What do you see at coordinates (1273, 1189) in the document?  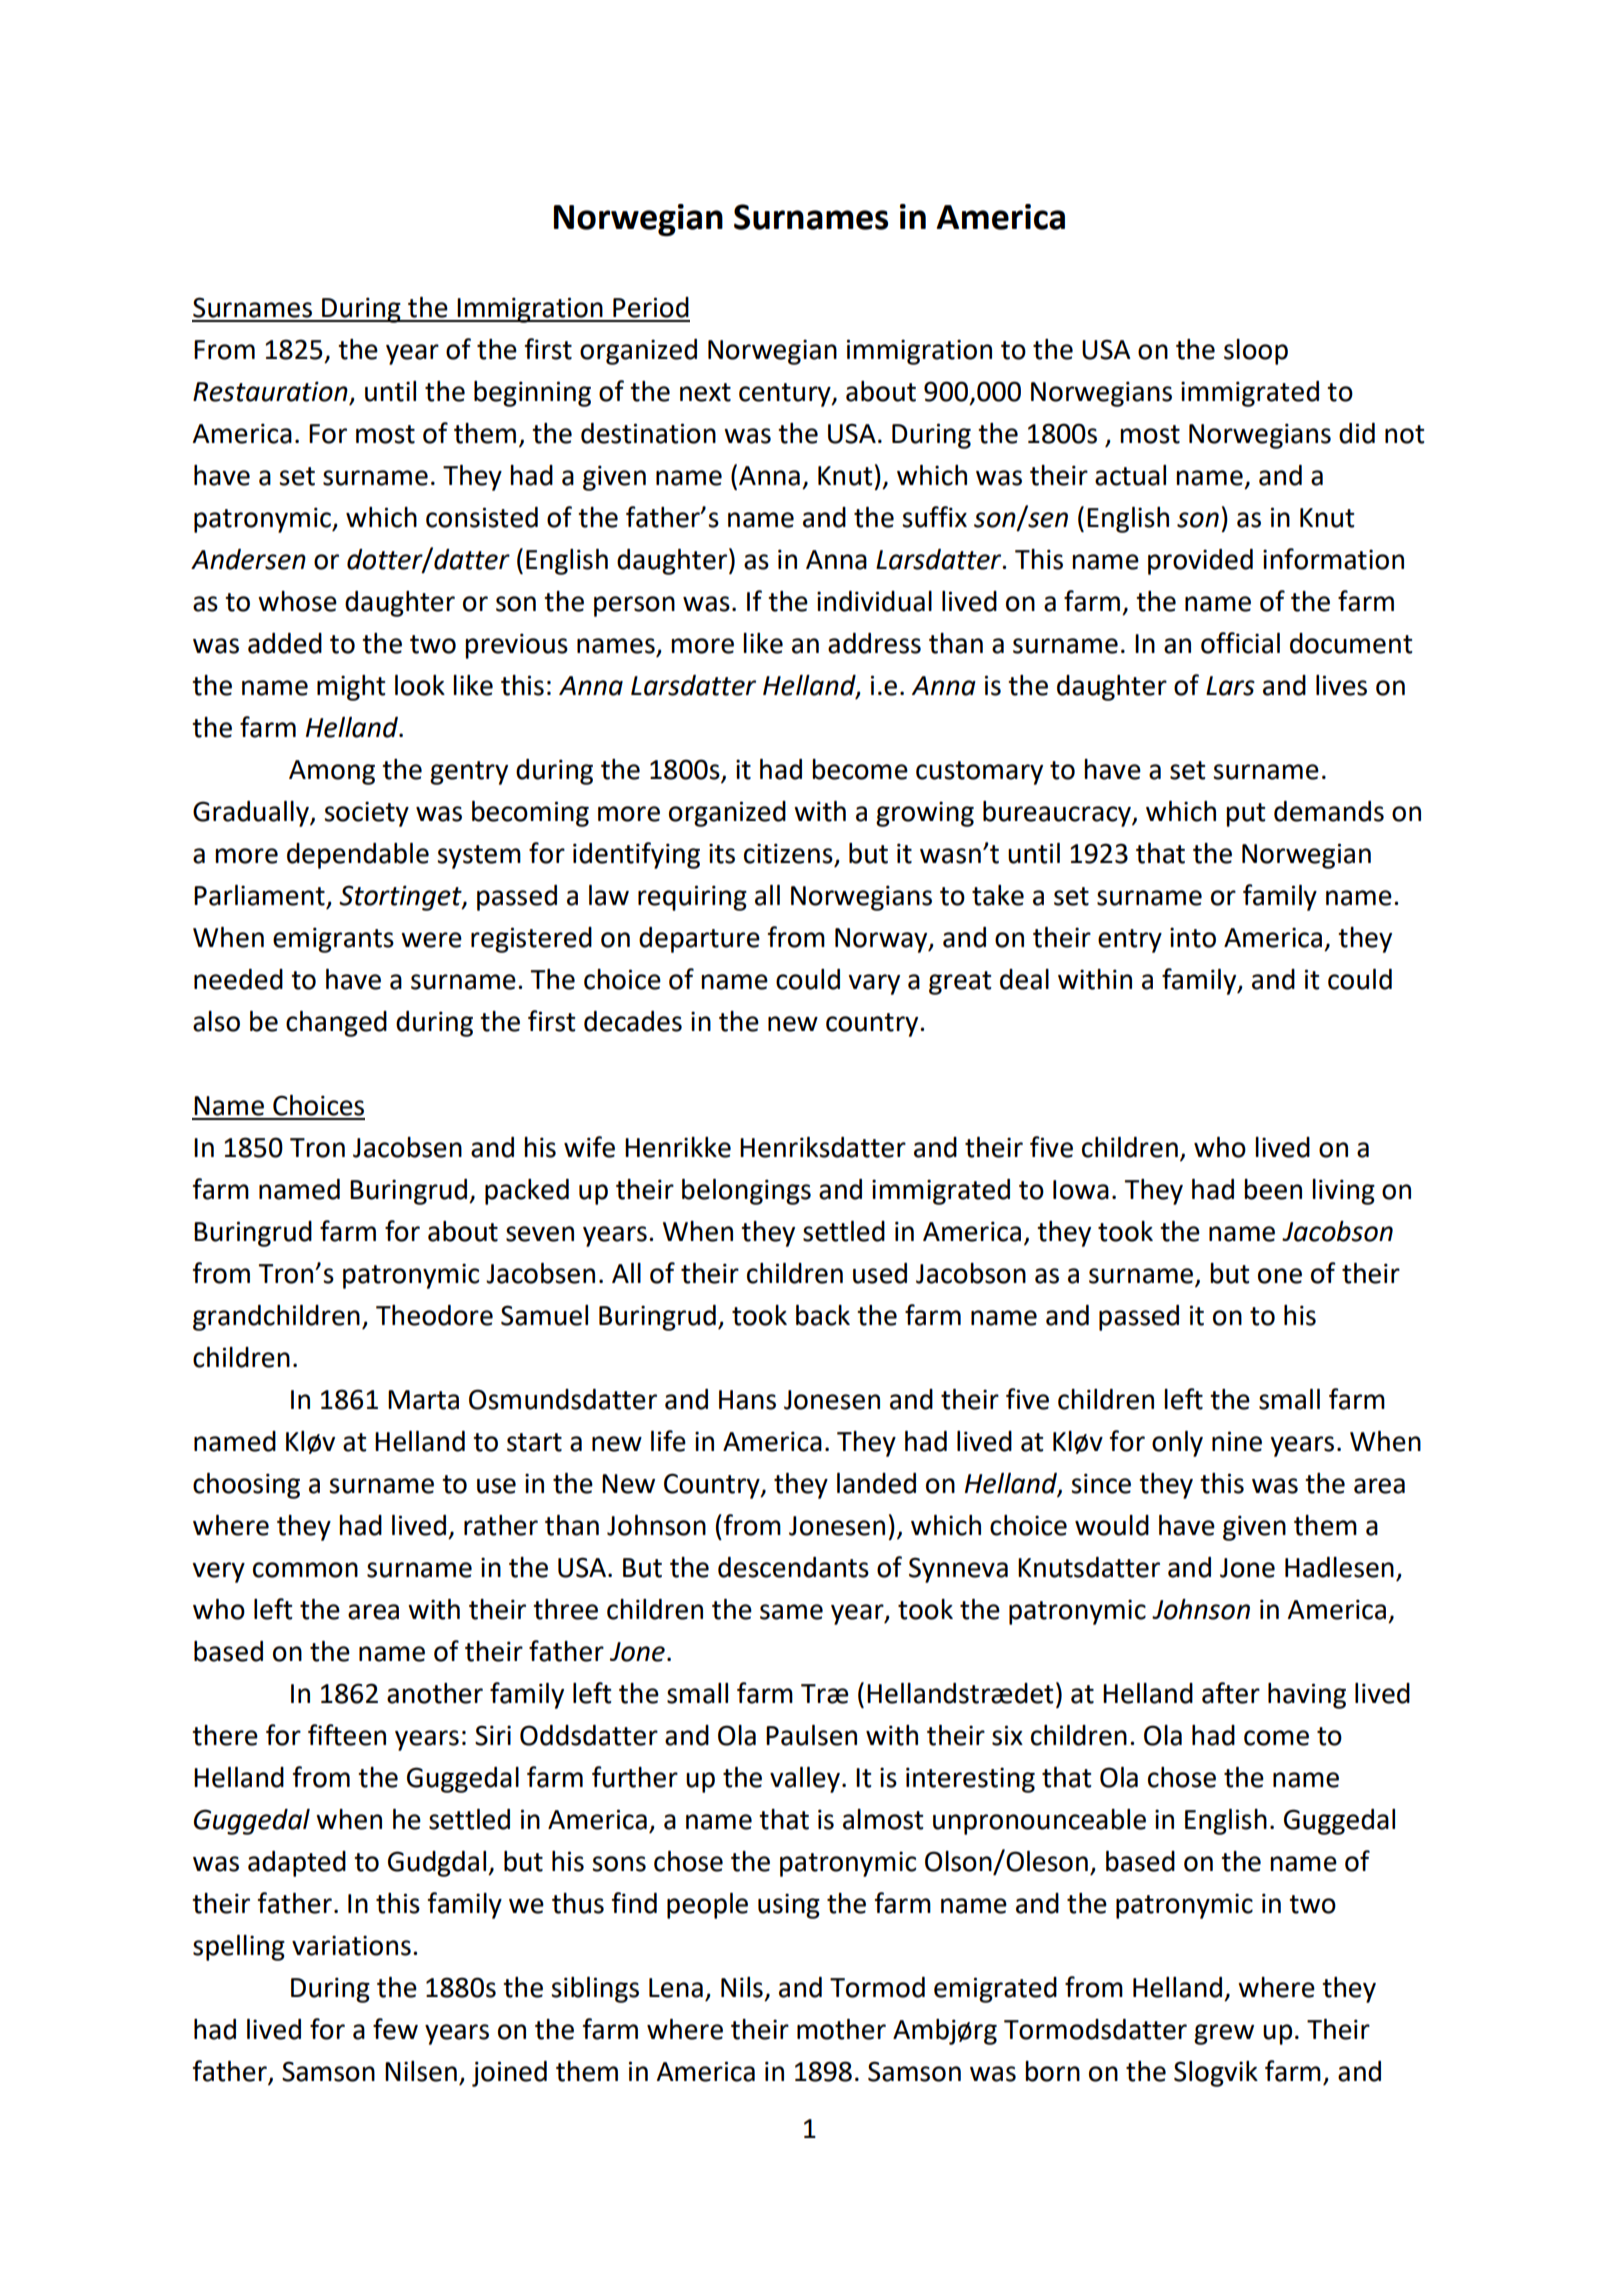 I see `been` at bounding box center [1273, 1189].
